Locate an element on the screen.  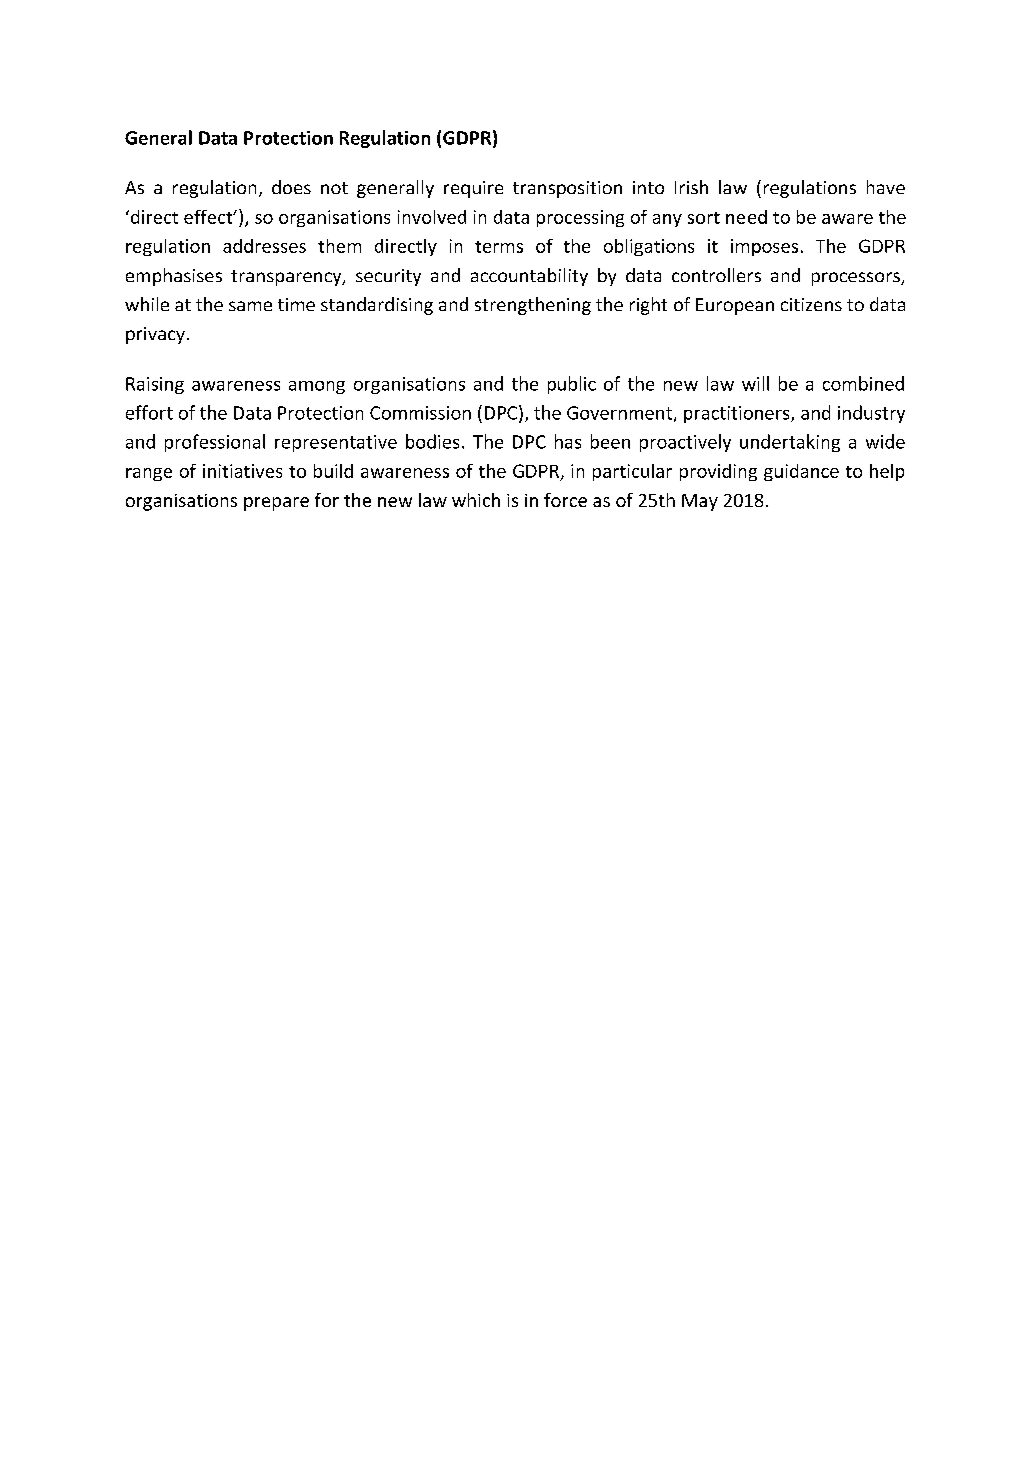
prepare is located at coordinates (276, 504).
